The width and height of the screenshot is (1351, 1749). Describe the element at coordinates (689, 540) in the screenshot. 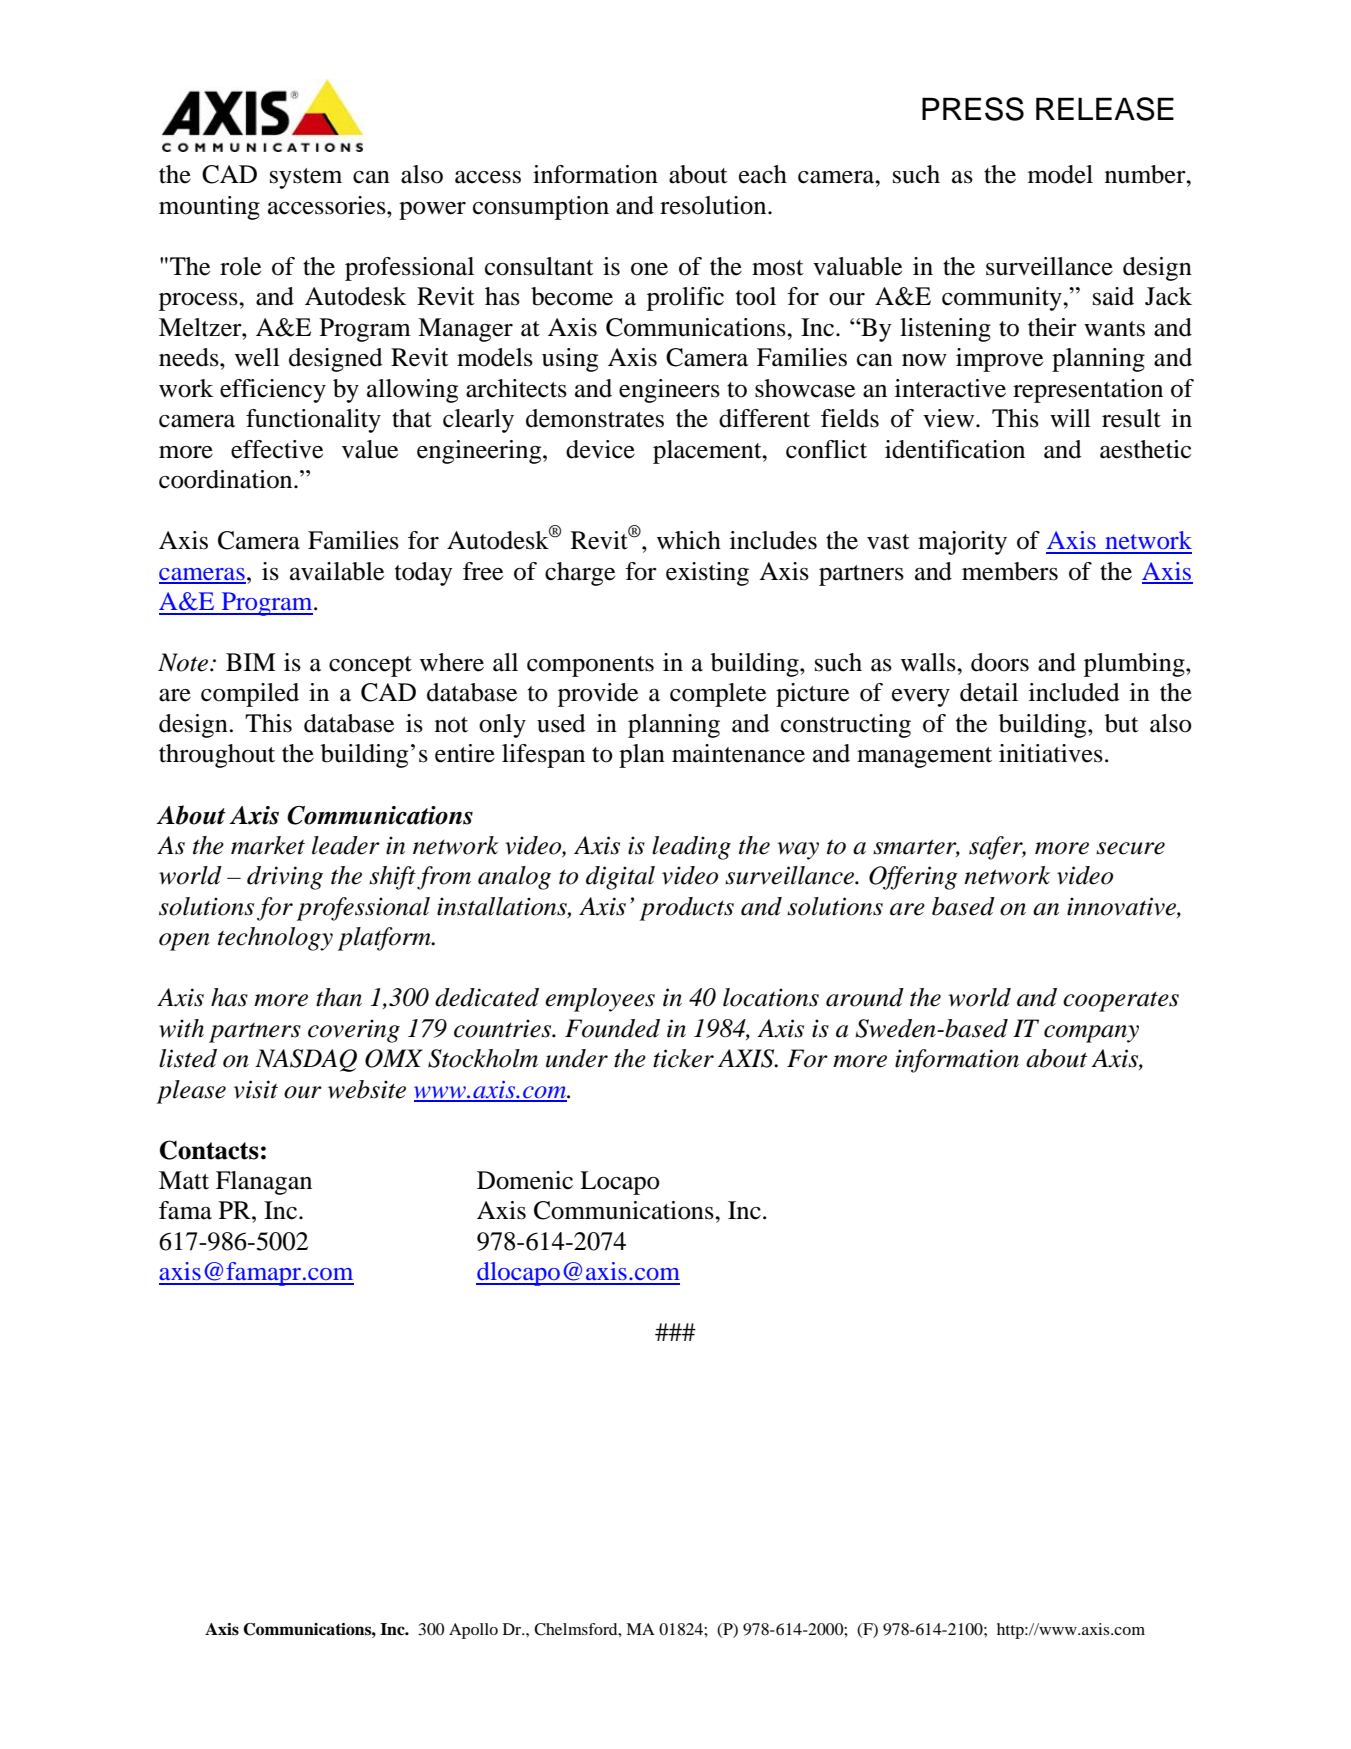

I see `which` at that location.
